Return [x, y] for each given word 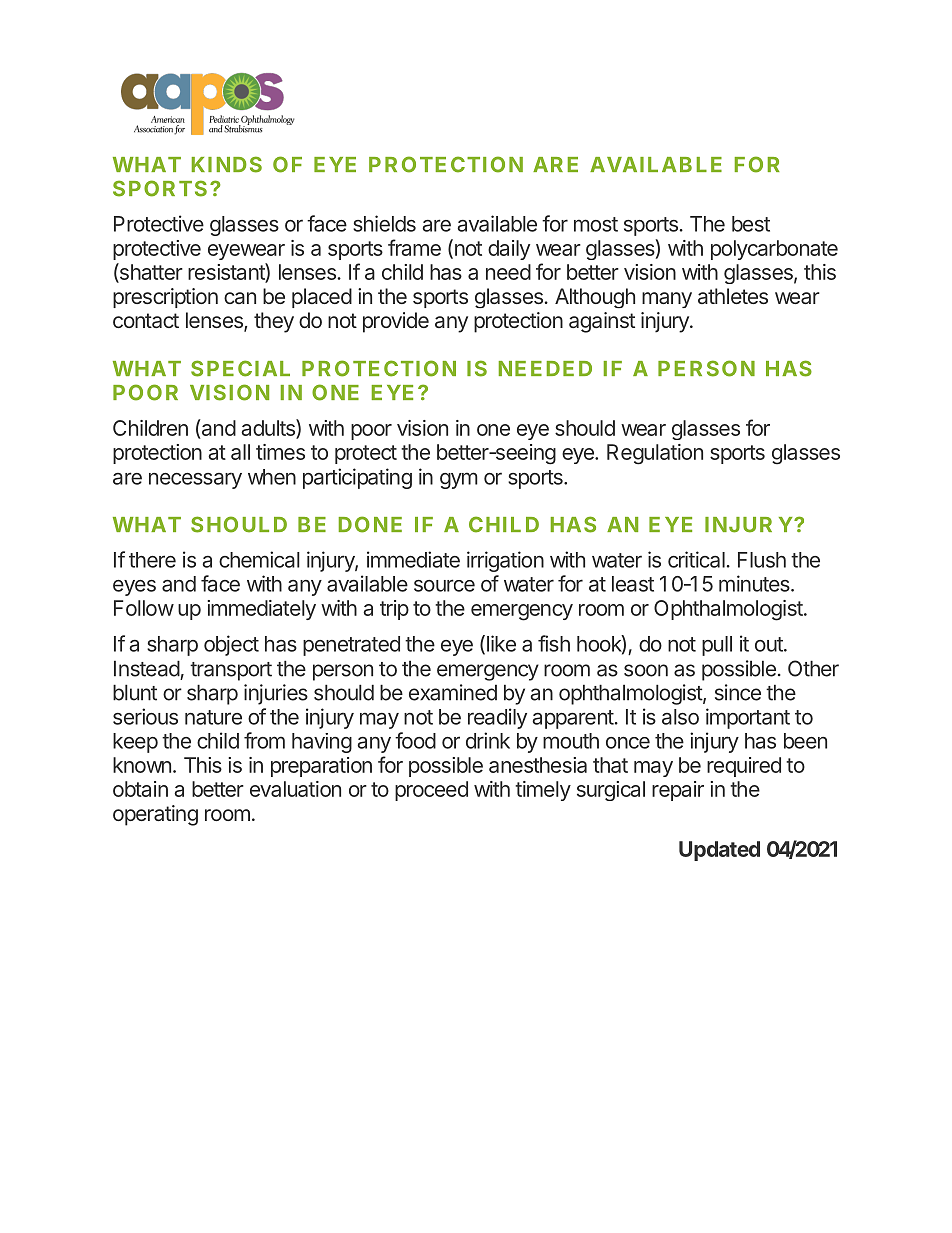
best [751, 224]
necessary [195, 480]
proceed [431, 791]
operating [155, 815]
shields [384, 223]
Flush [762, 560]
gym [459, 480]
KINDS [227, 164]
